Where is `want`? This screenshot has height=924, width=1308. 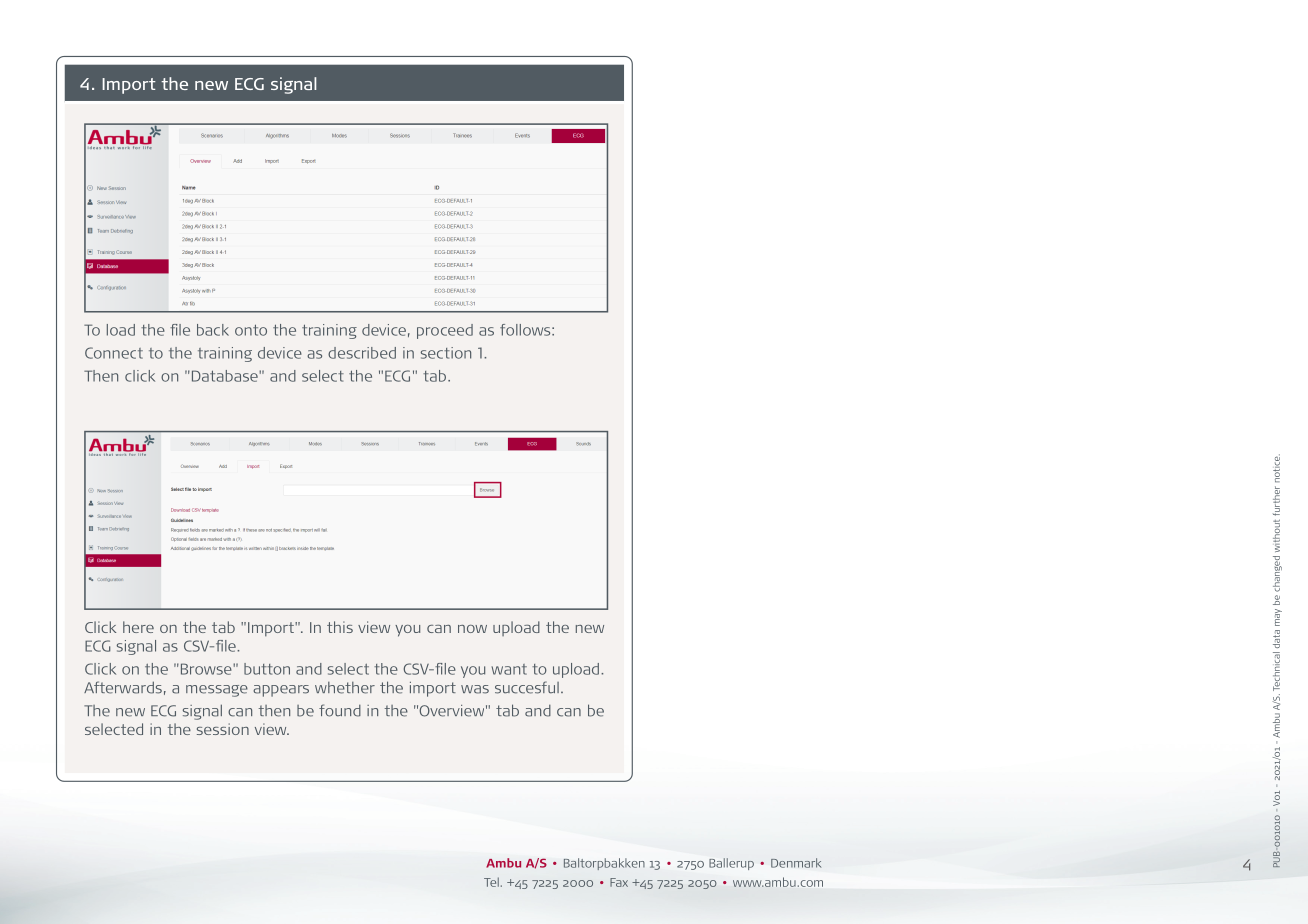 want is located at coordinates (509, 669).
